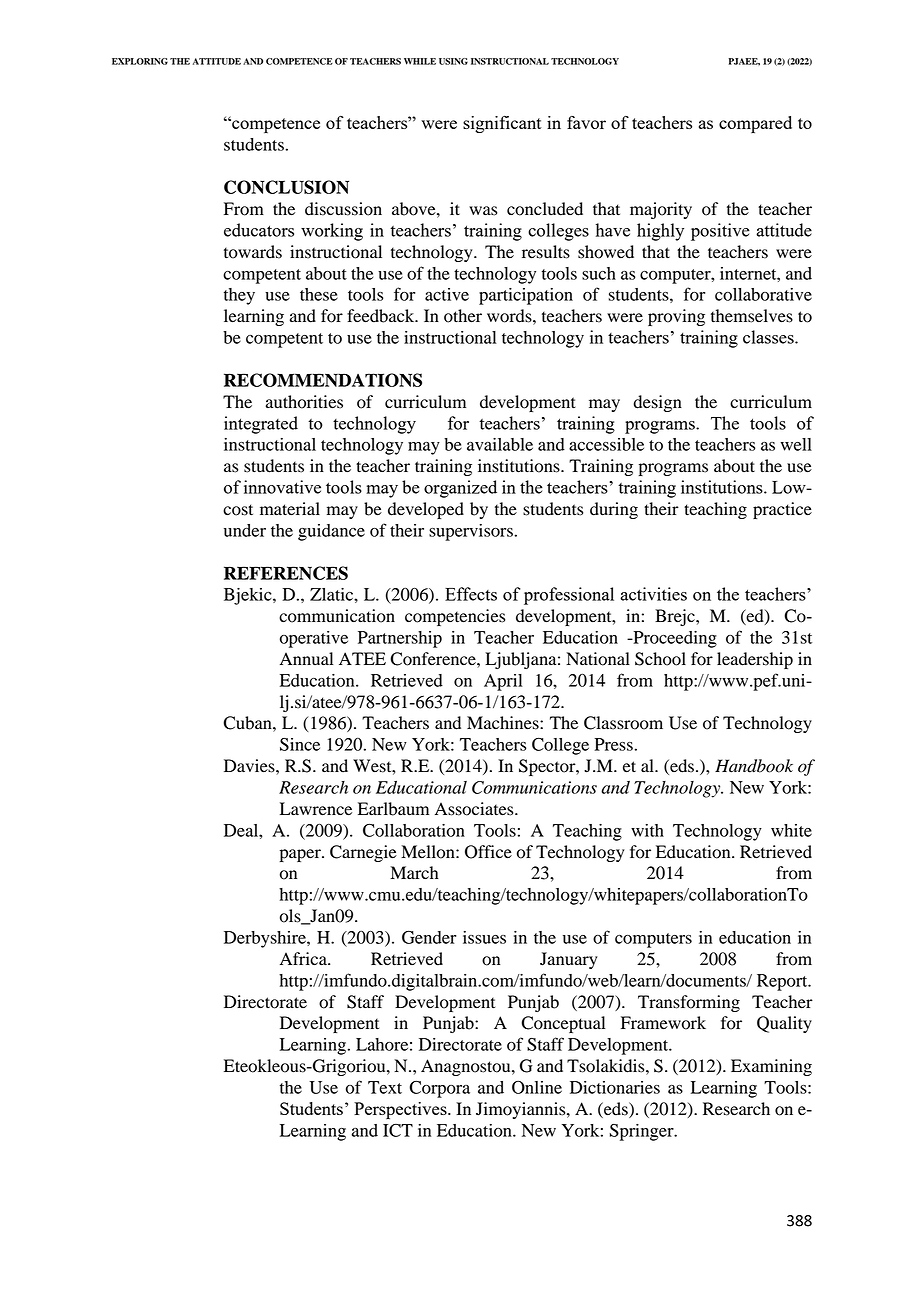  What do you see at coordinates (453, 61) in the screenshot?
I see `USING` at bounding box center [453, 61].
